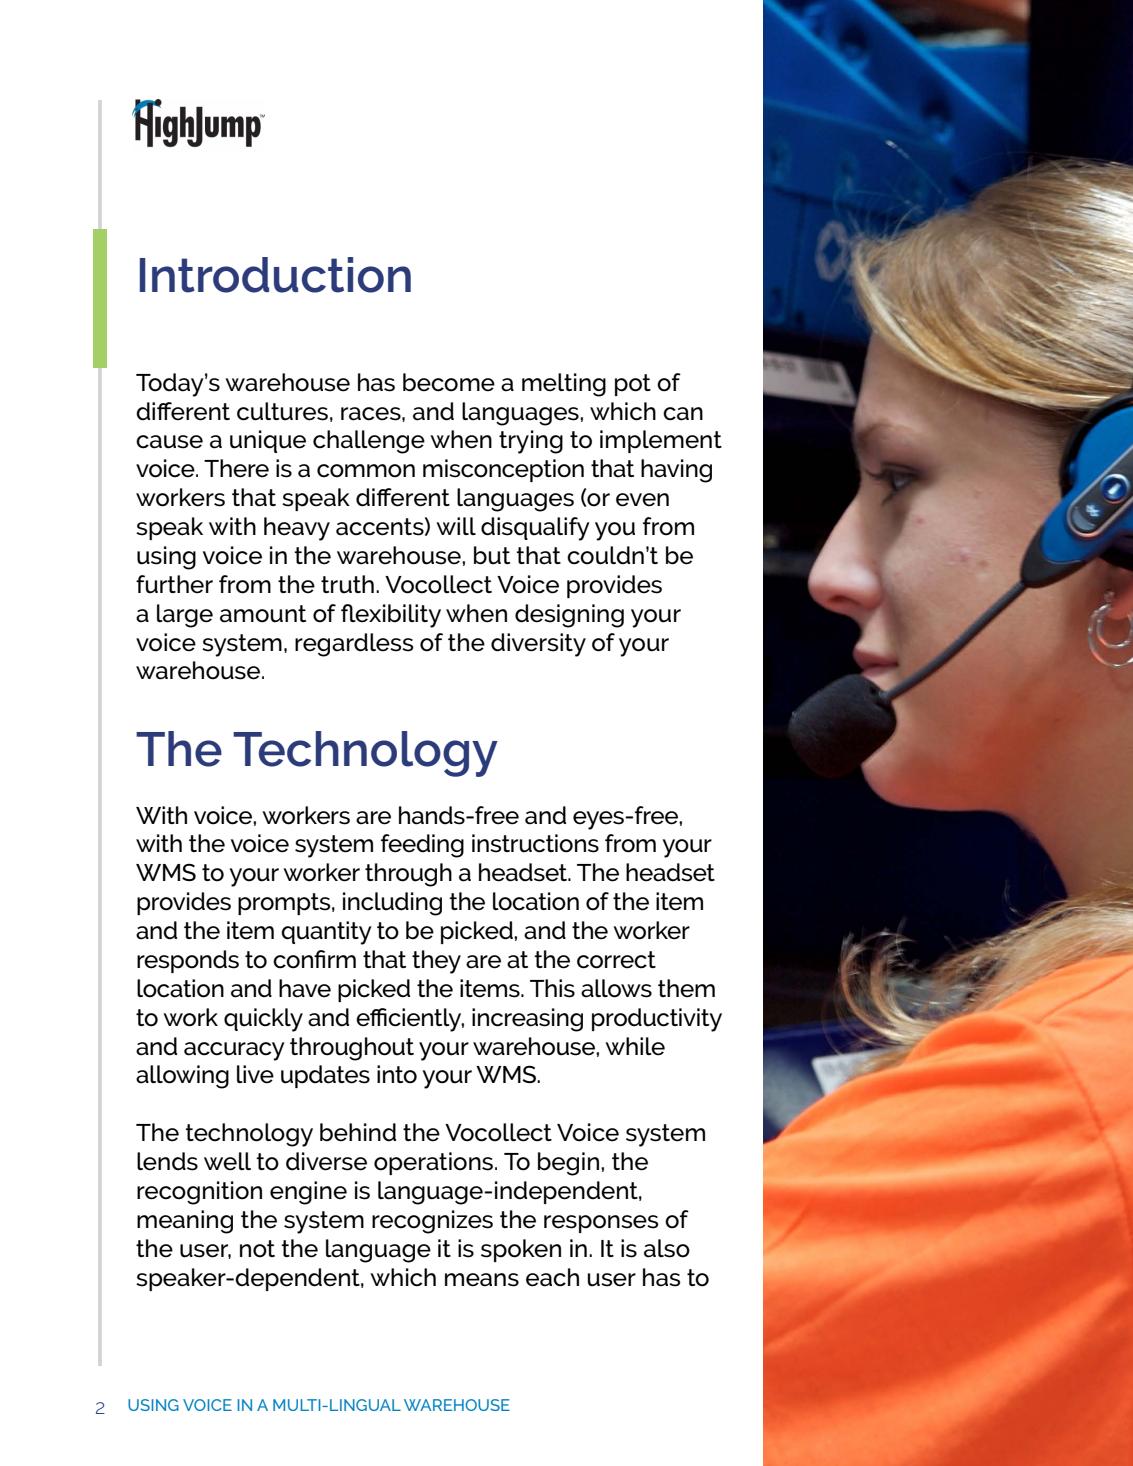 The image size is (1133, 1466). What do you see at coordinates (275, 275) in the screenshot?
I see `Introduction` at bounding box center [275, 275].
